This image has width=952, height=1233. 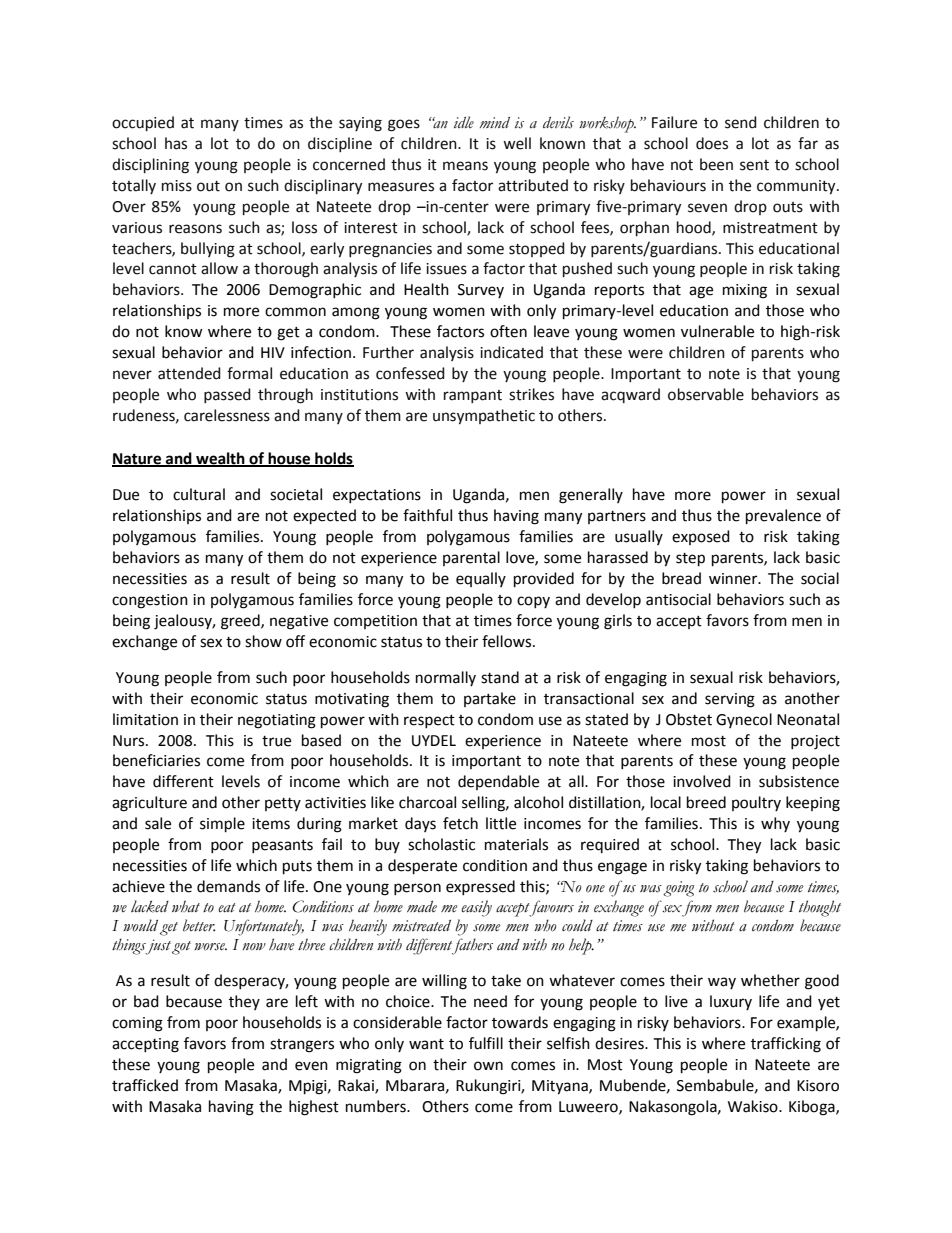 What do you see at coordinates (228, 886) in the image?
I see `demands` at bounding box center [228, 886].
